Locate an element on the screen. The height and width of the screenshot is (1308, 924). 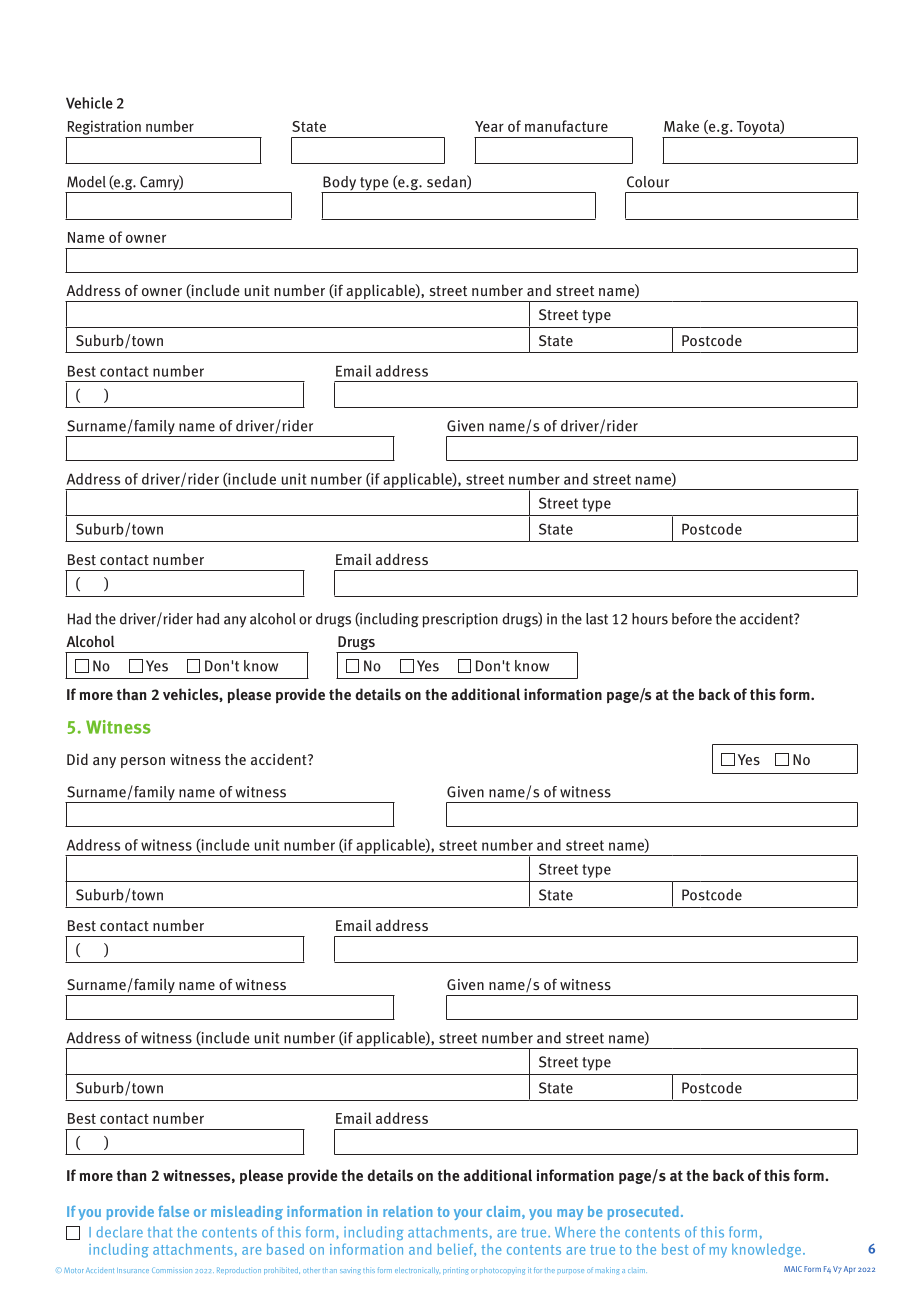
Model is located at coordinates (86, 182).
